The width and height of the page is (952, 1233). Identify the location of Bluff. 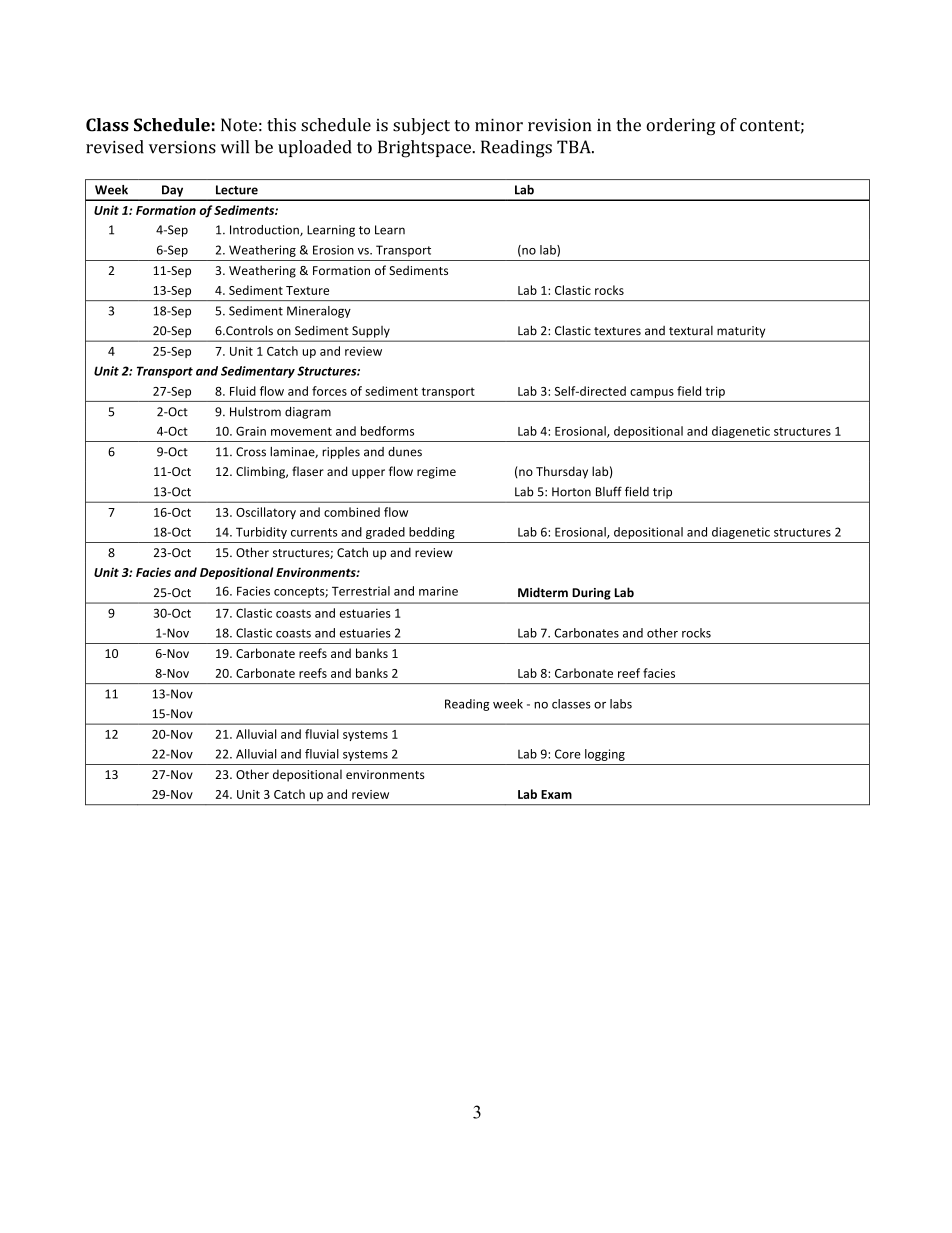
(609, 491).
